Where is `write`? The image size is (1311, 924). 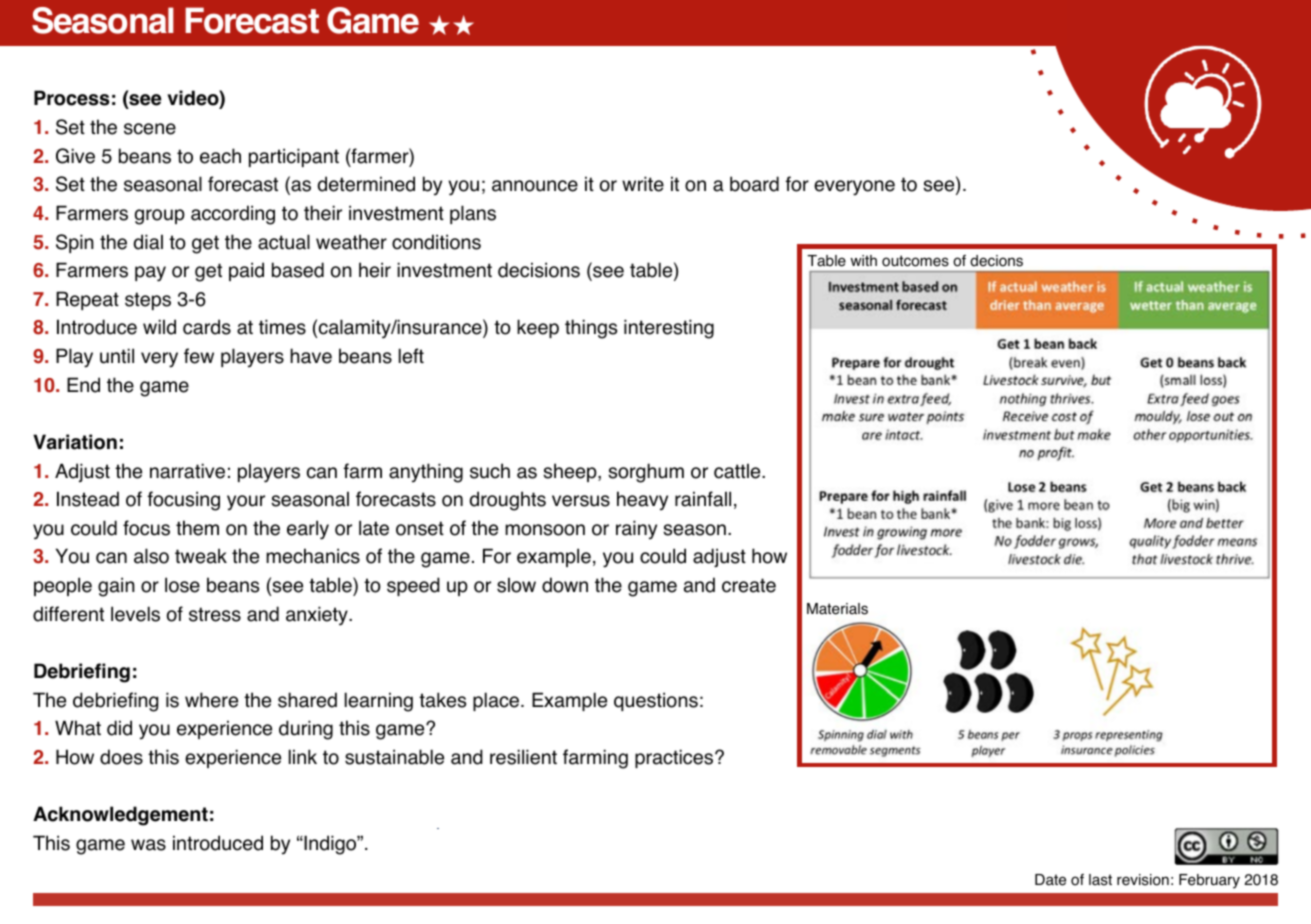
write is located at coordinates (643, 184).
